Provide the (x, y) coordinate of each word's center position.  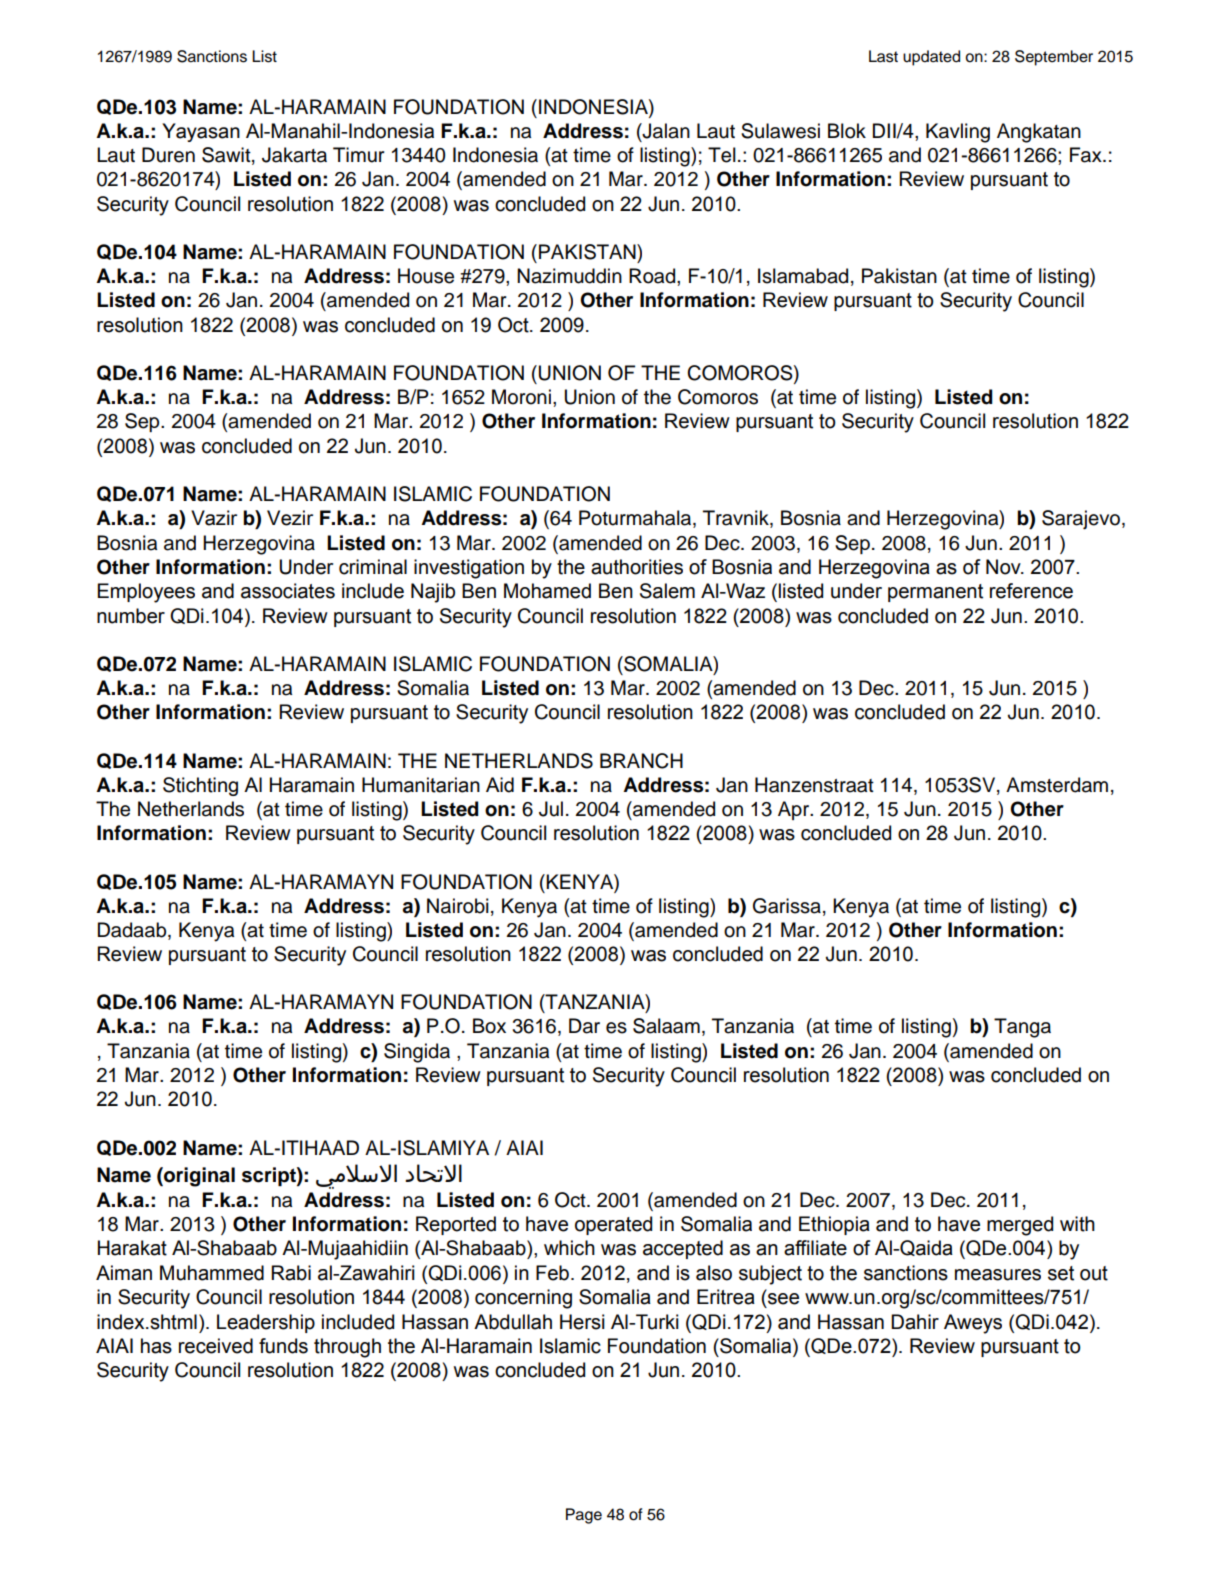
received (216, 1346)
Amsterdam (1057, 785)
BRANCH (641, 761)
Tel (722, 155)
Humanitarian (421, 785)
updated (931, 58)
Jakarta (294, 155)
